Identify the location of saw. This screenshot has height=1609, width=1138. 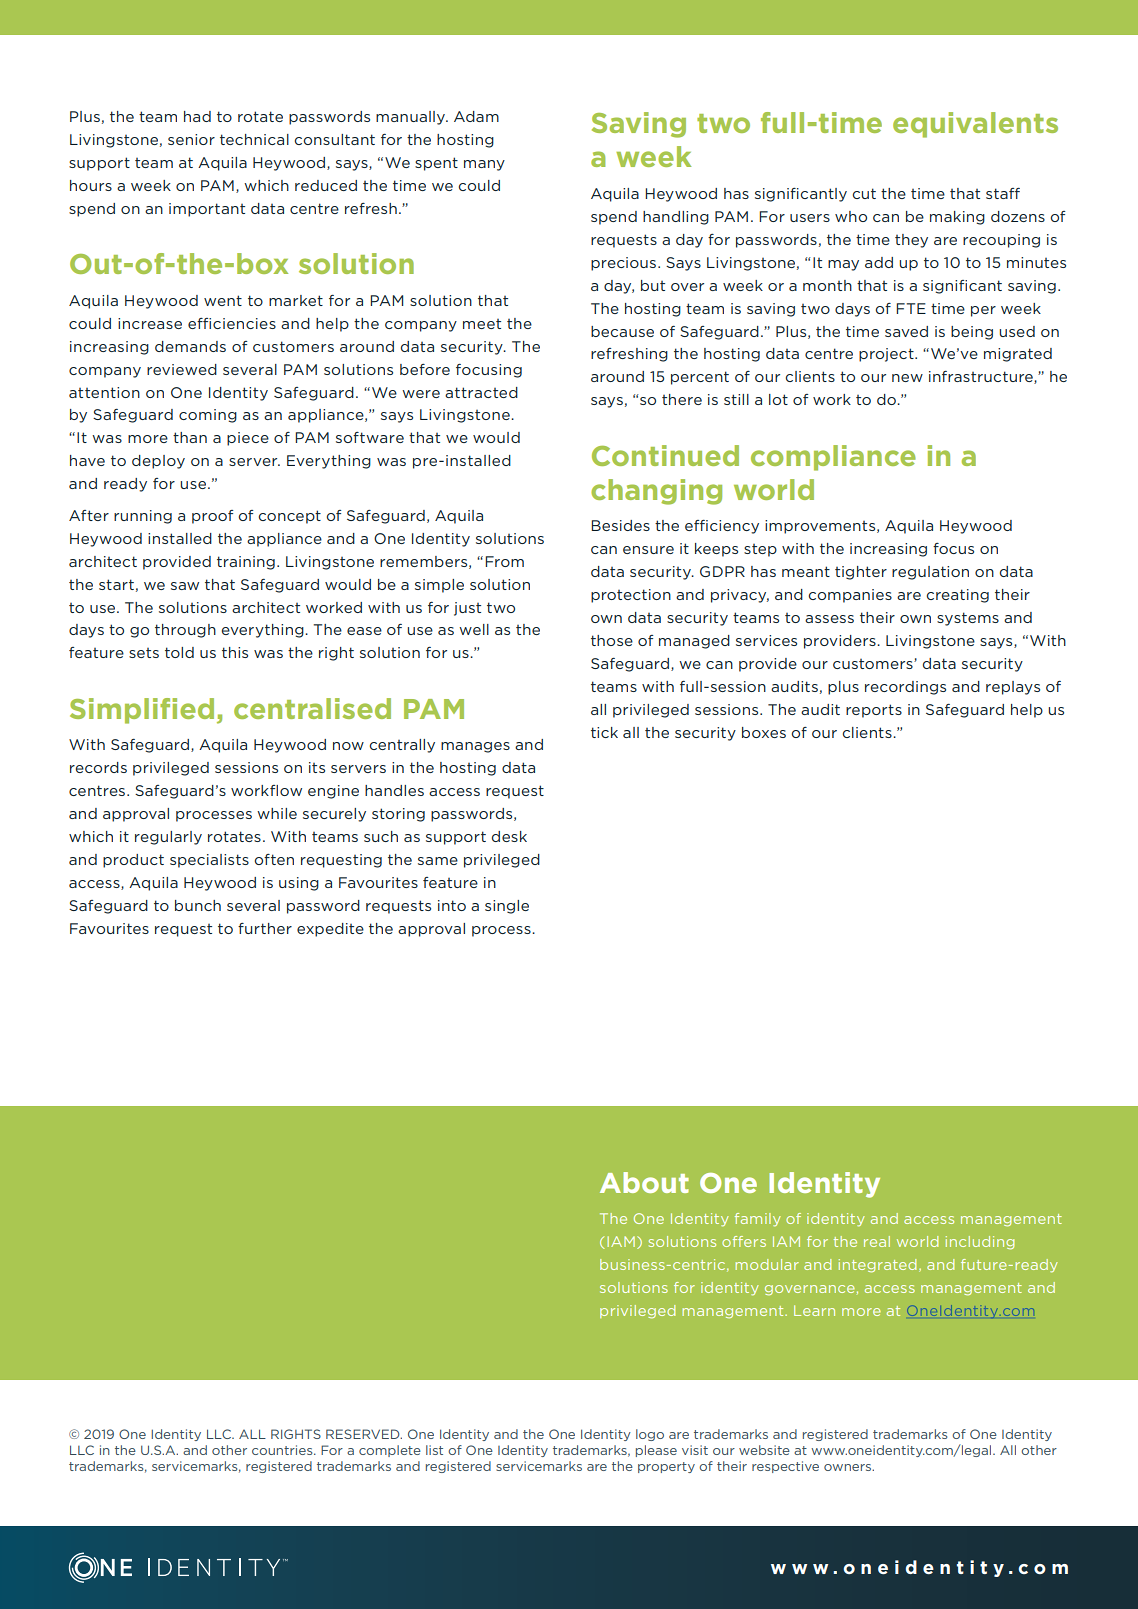
(185, 586).
